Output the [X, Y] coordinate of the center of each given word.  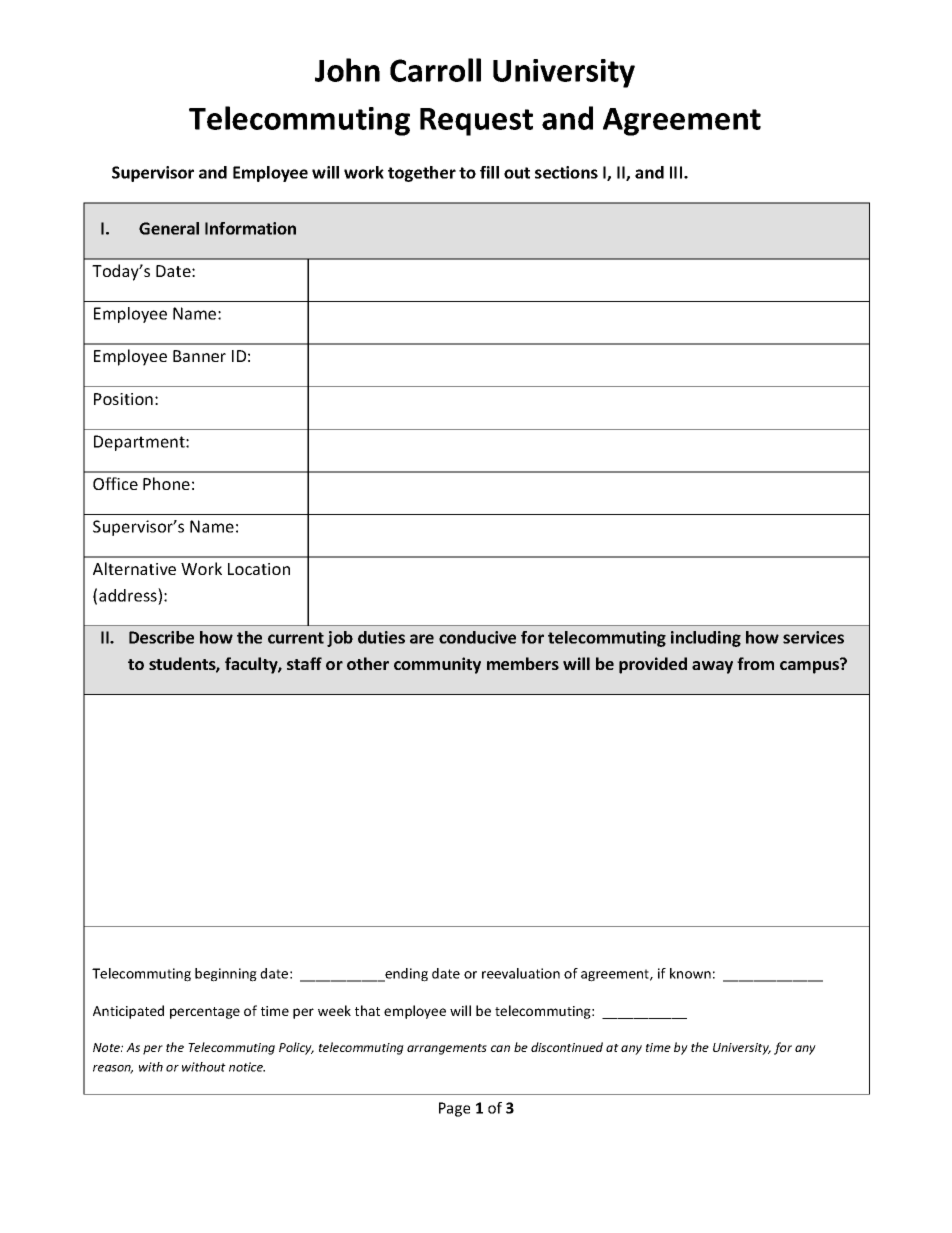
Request [476, 122]
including [706, 639]
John [347, 70]
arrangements [447, 1049]
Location [259, 569]
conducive [477, 637]
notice [247, 1067]
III [677, 172]
